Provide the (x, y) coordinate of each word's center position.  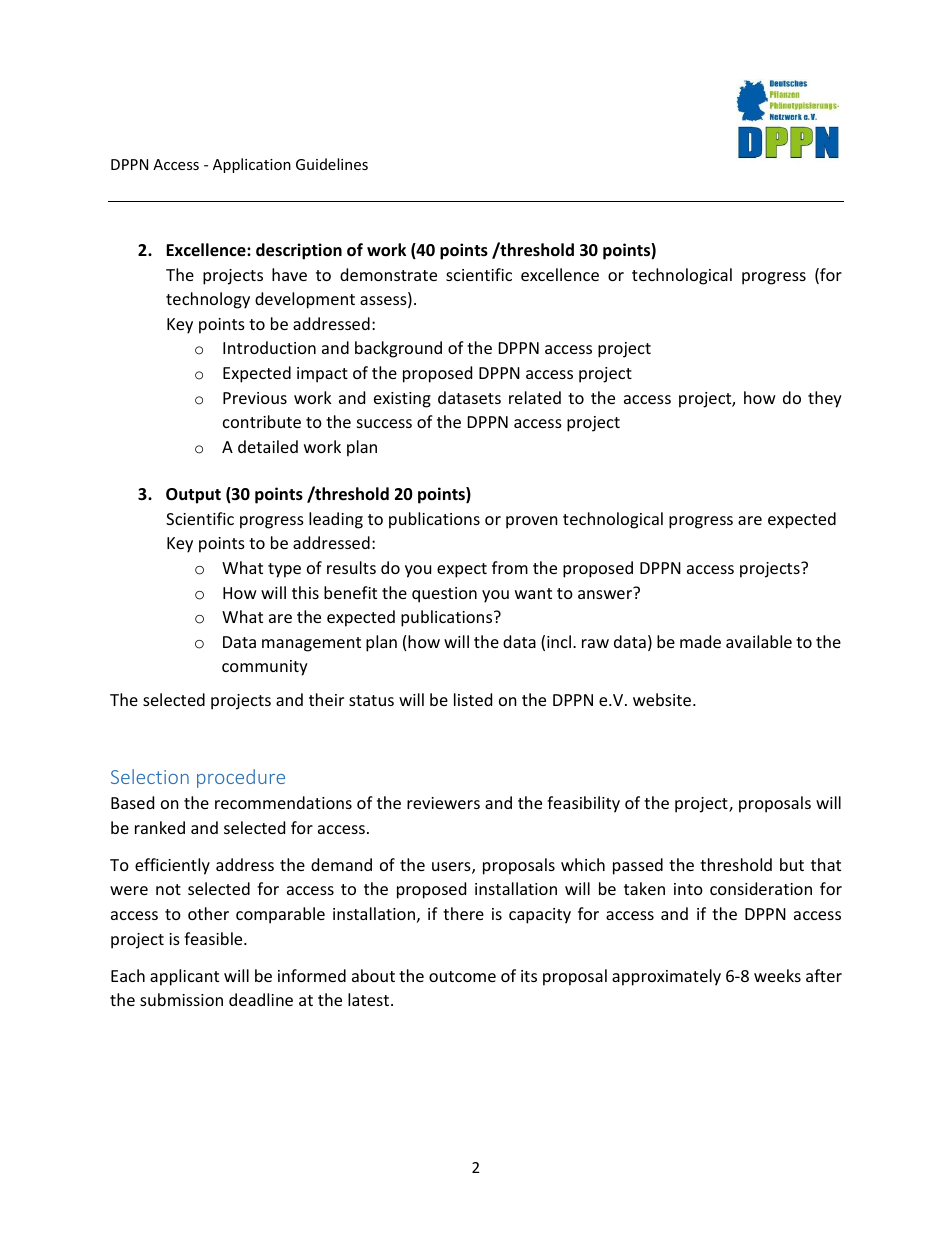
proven (532, 522)
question (444, 595)
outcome (462, 976)
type (284, 570)
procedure (241, 778)
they (825, 399)
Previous (255, 398)
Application (252, 165)
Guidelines (332, 164)
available (759, 641)
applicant (184, 977)
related (535, 397)
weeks (777, 975)
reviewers (443, 803)
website (663, 699)
